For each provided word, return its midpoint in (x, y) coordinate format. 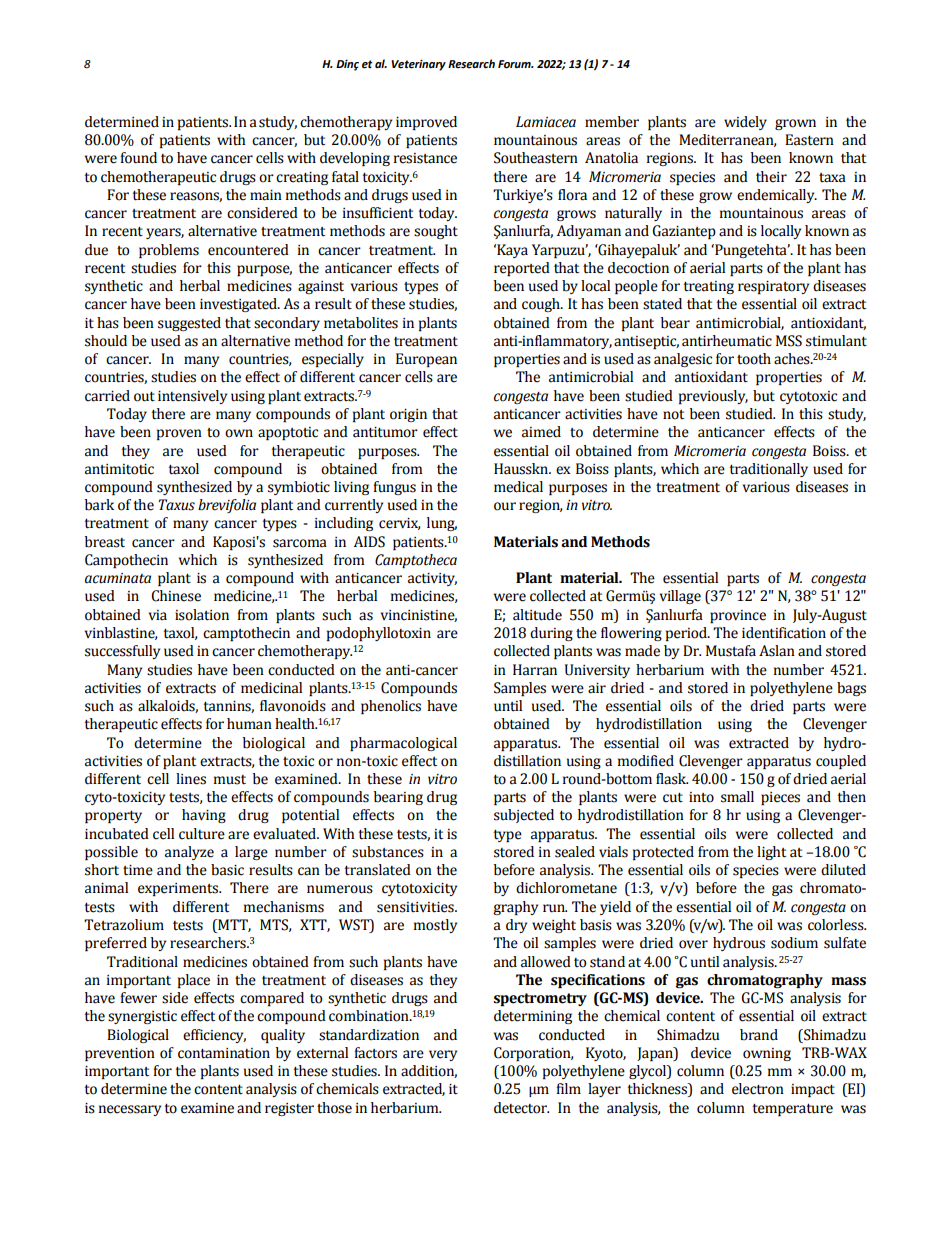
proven (179, 434)
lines (191, 779)
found (138, 158)
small (737, 797)
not (673, 415)
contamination (224, 1053)
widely (745, 123)
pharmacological (403, 744)
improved (426, 123)
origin (408, 415)
